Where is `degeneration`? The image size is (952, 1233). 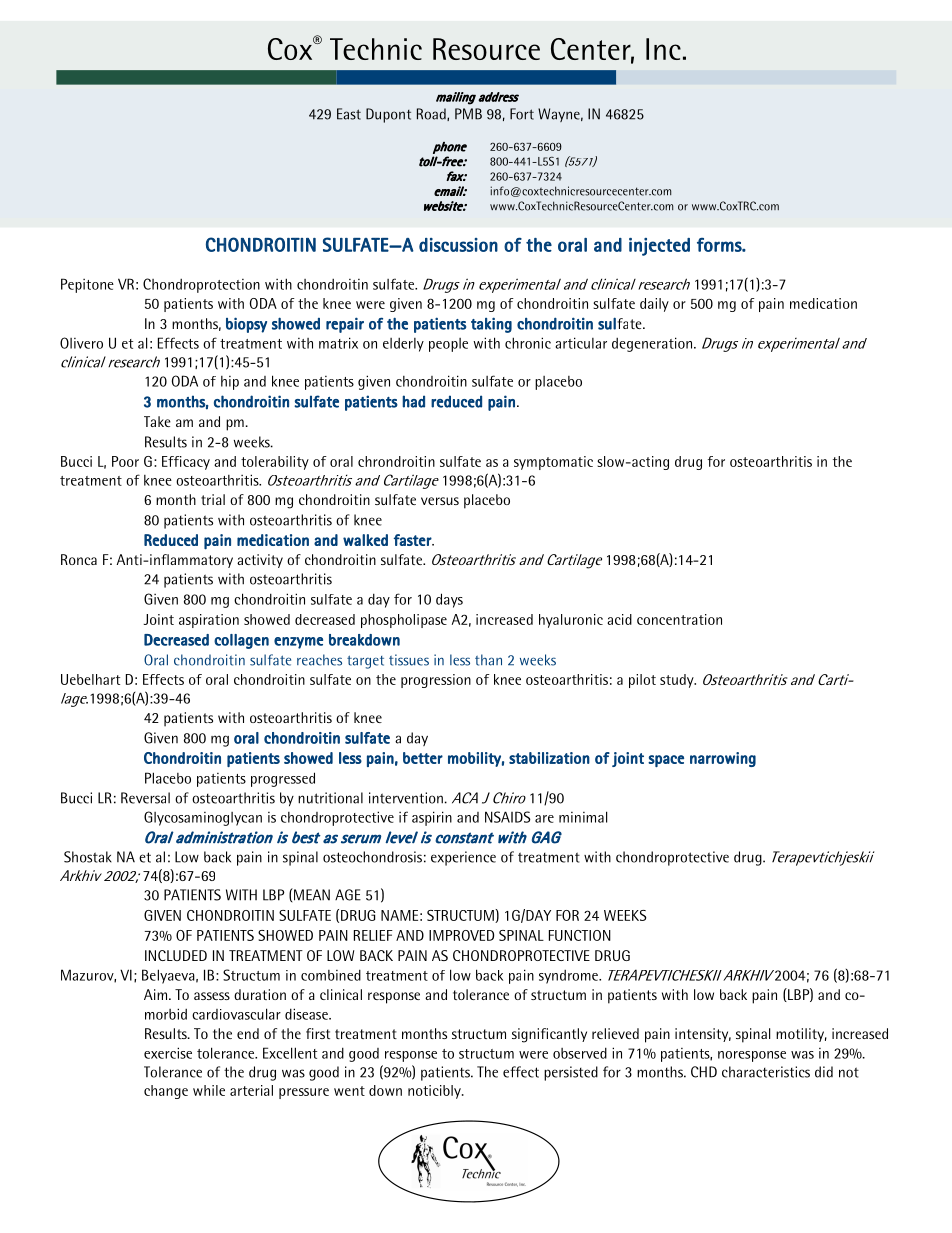 degeneration is located at coordinates (653, 344).
